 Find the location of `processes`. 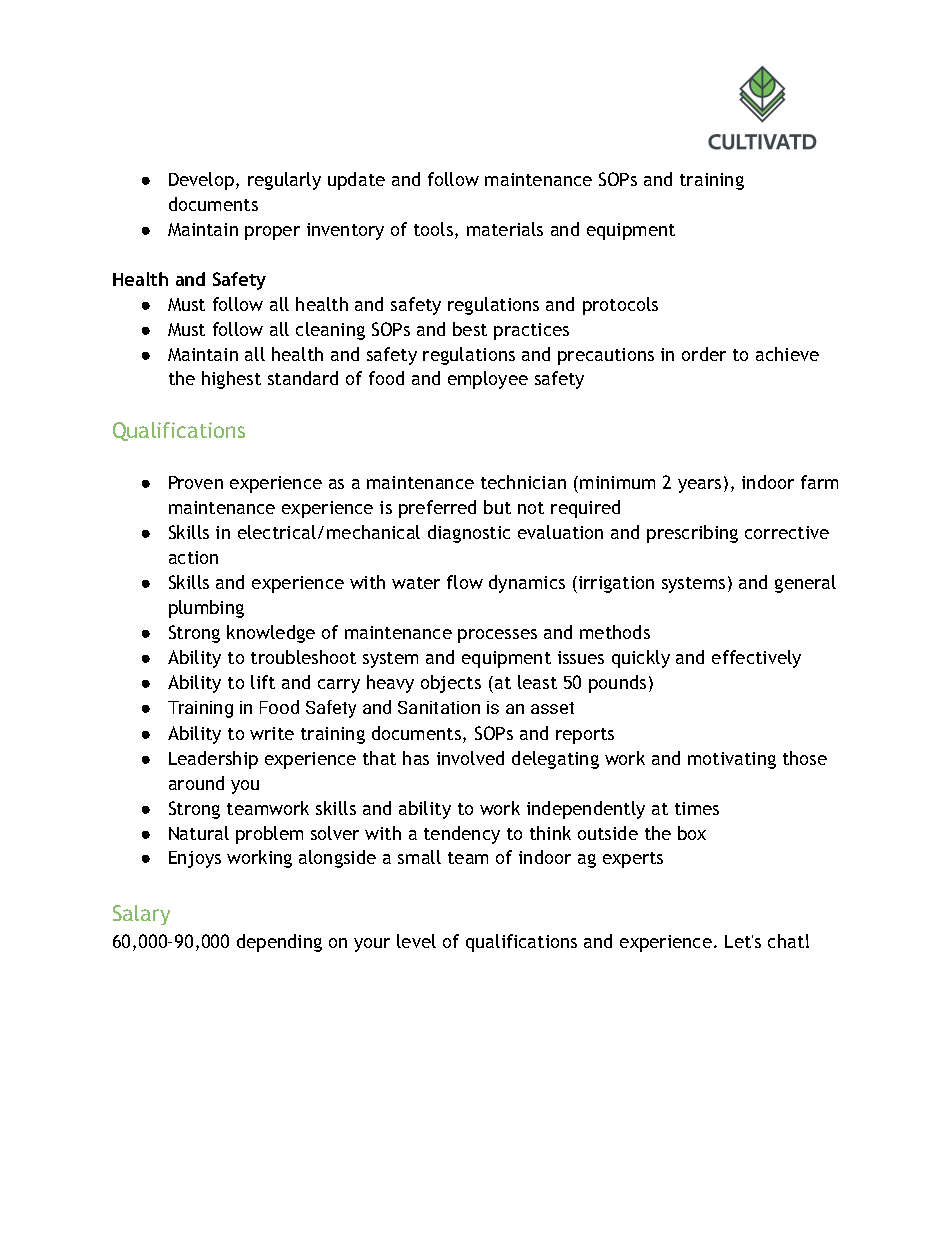

processes is located at coordinates (497, 636).
